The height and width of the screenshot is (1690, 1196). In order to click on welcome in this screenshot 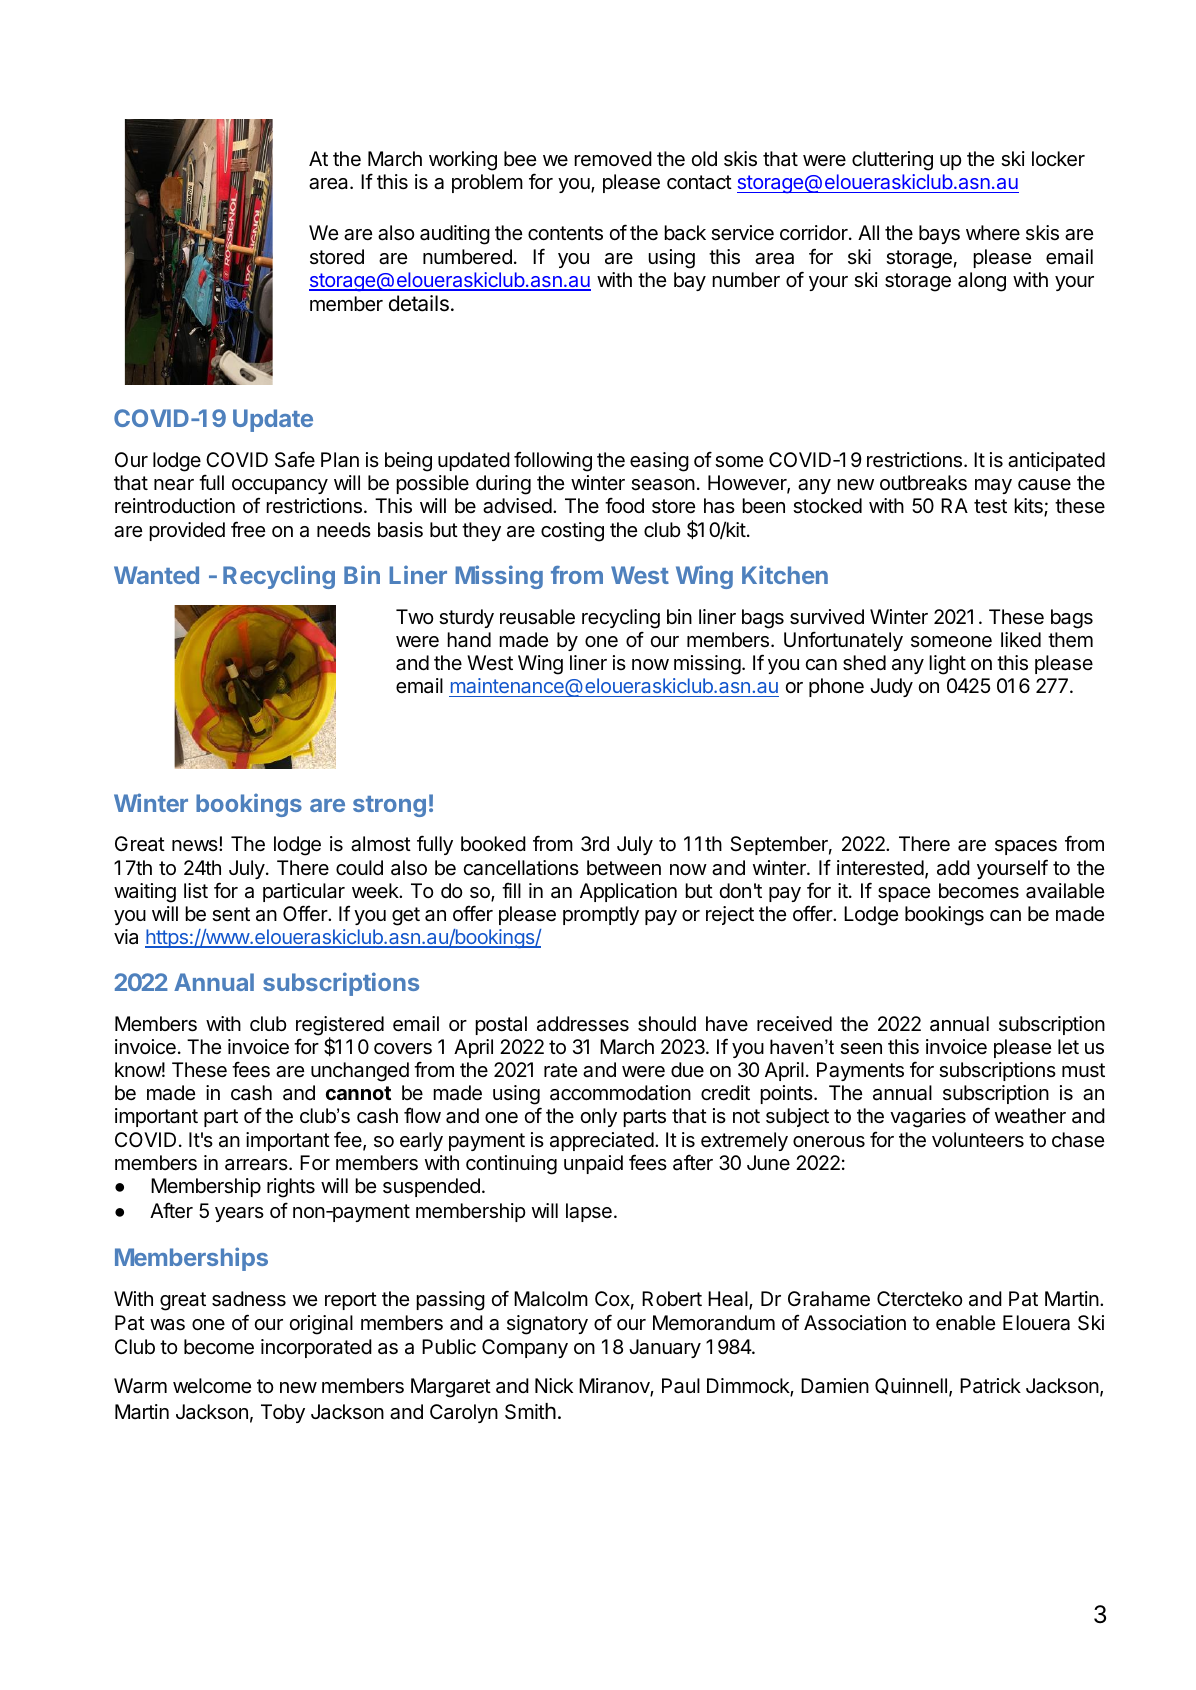, I will do `click(212, 1385)`.
